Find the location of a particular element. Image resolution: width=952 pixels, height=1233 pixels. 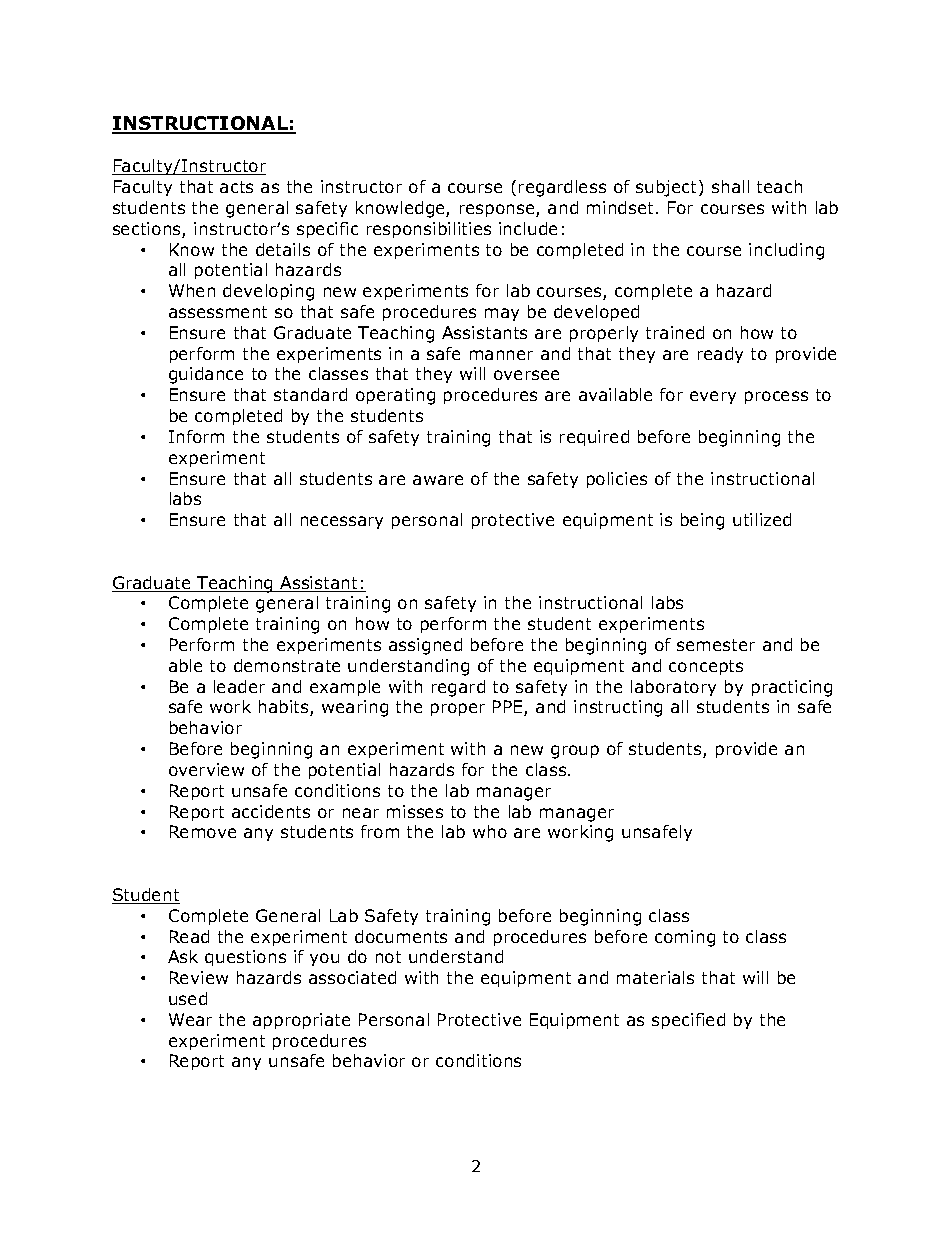

assigned is located at coordinates (425, 646).
